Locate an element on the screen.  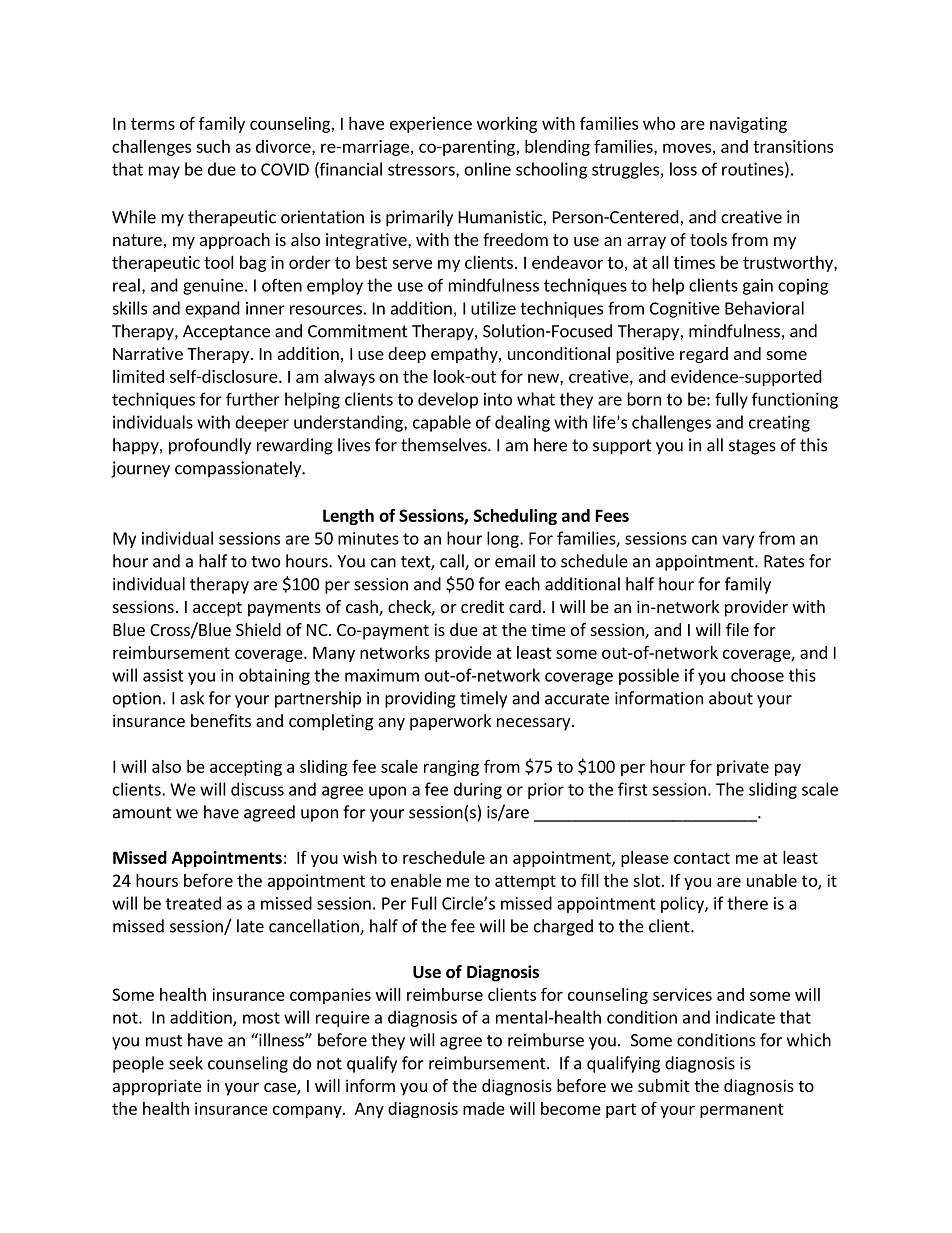
enable is located at coordinates (416, 880).
